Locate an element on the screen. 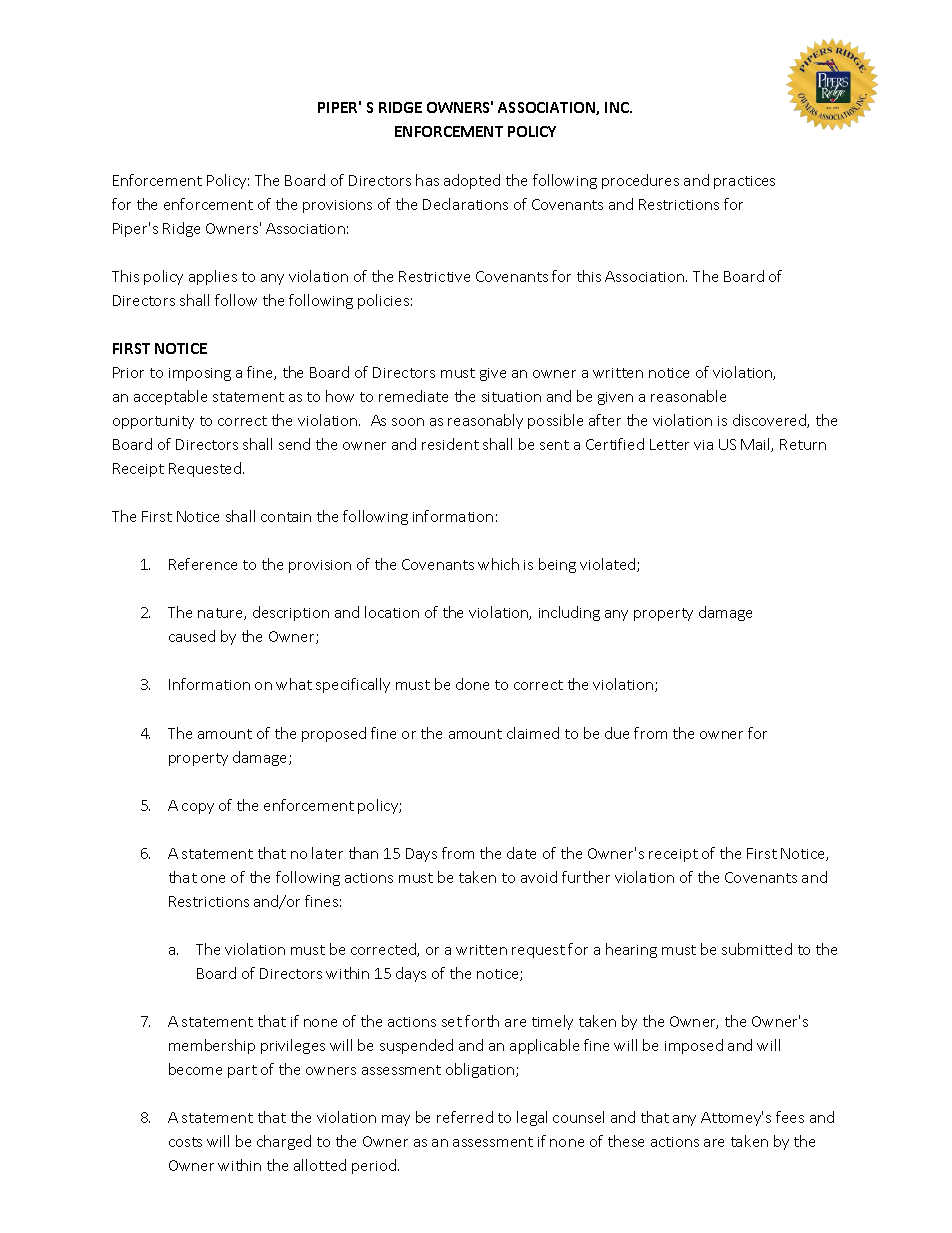  Reference is located at coordinates (203, 564).
